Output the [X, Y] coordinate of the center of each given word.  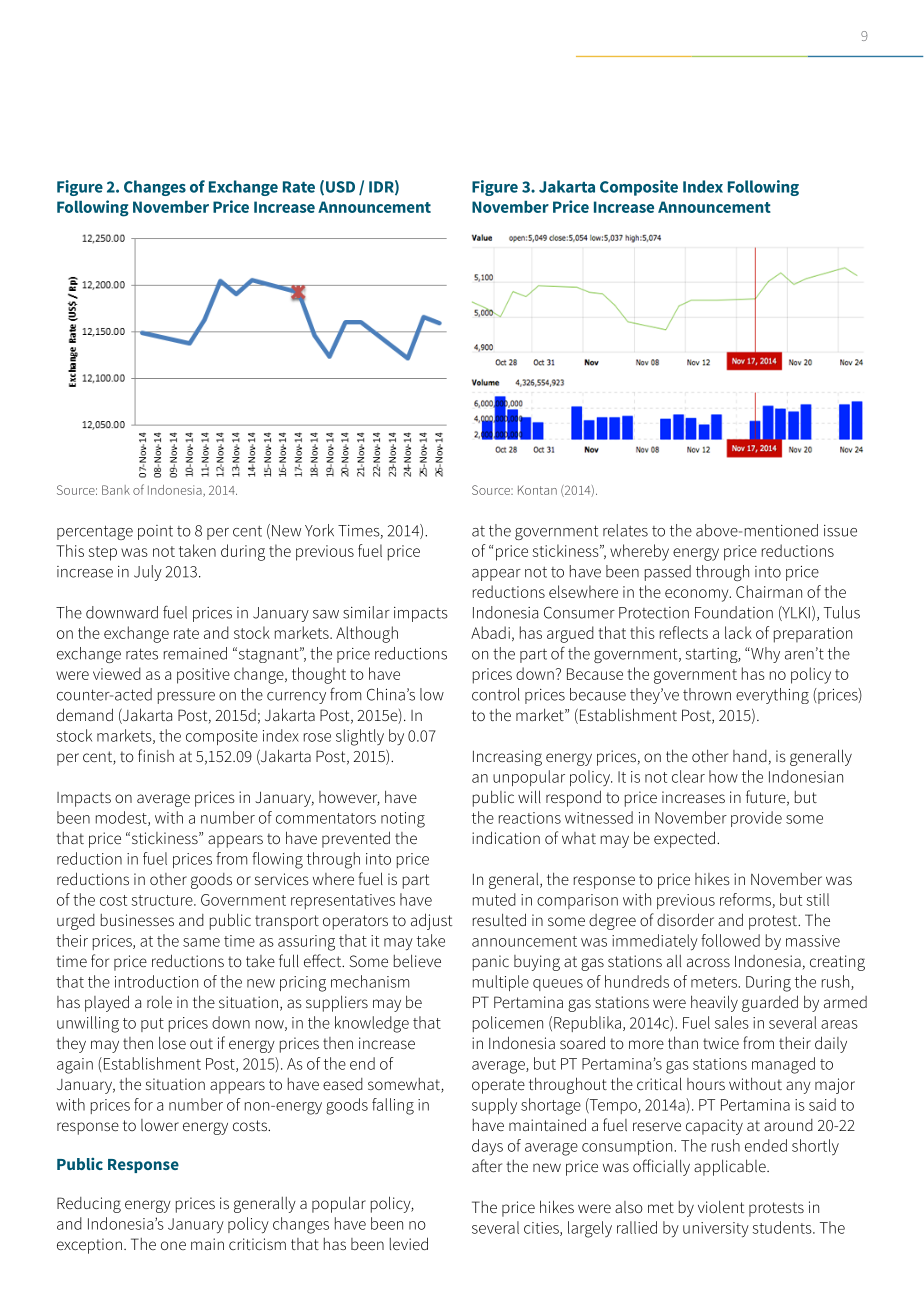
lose [172, 1042]
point [155, 532]
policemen [508, 1024]
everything [772, 696]
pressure [186, 698]
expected [686, 839]
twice [721, 1043]
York [319, 530]
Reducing [89, 1205]
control [496, 694]
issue [840, 531]
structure [163, 900]
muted [494, 899]
